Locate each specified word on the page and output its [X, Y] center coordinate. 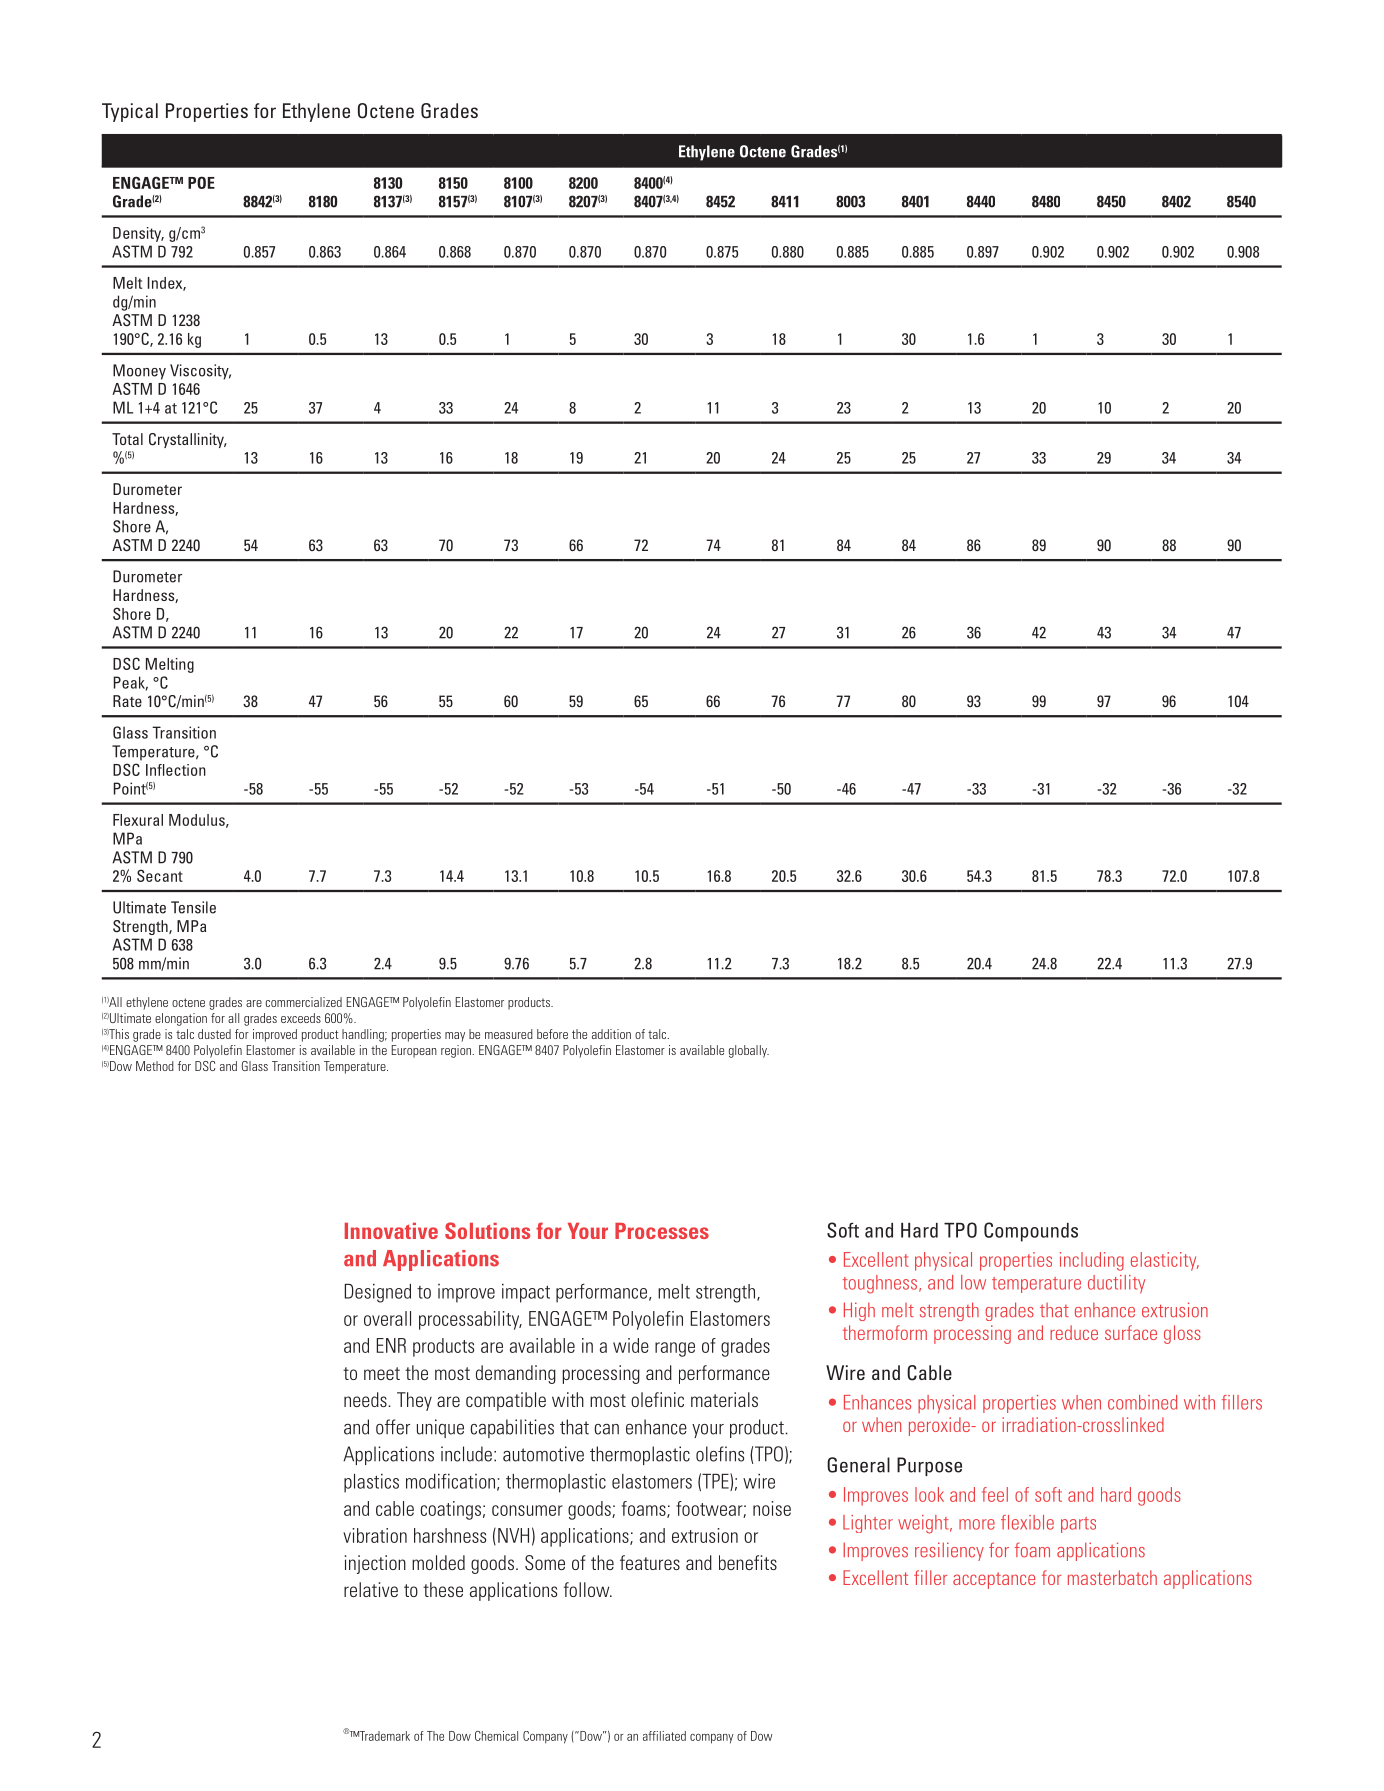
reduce [1074, 1332]
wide [631, 1345]
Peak [131, 683]
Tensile [193, 907]
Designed [378, 1293]
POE [201, 182]
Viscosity [200, 372]
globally [749, 1051]
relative [371, 1589]
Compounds [1031, 1232]
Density [138, 234]
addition [611, 1034]
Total [127, 439]
